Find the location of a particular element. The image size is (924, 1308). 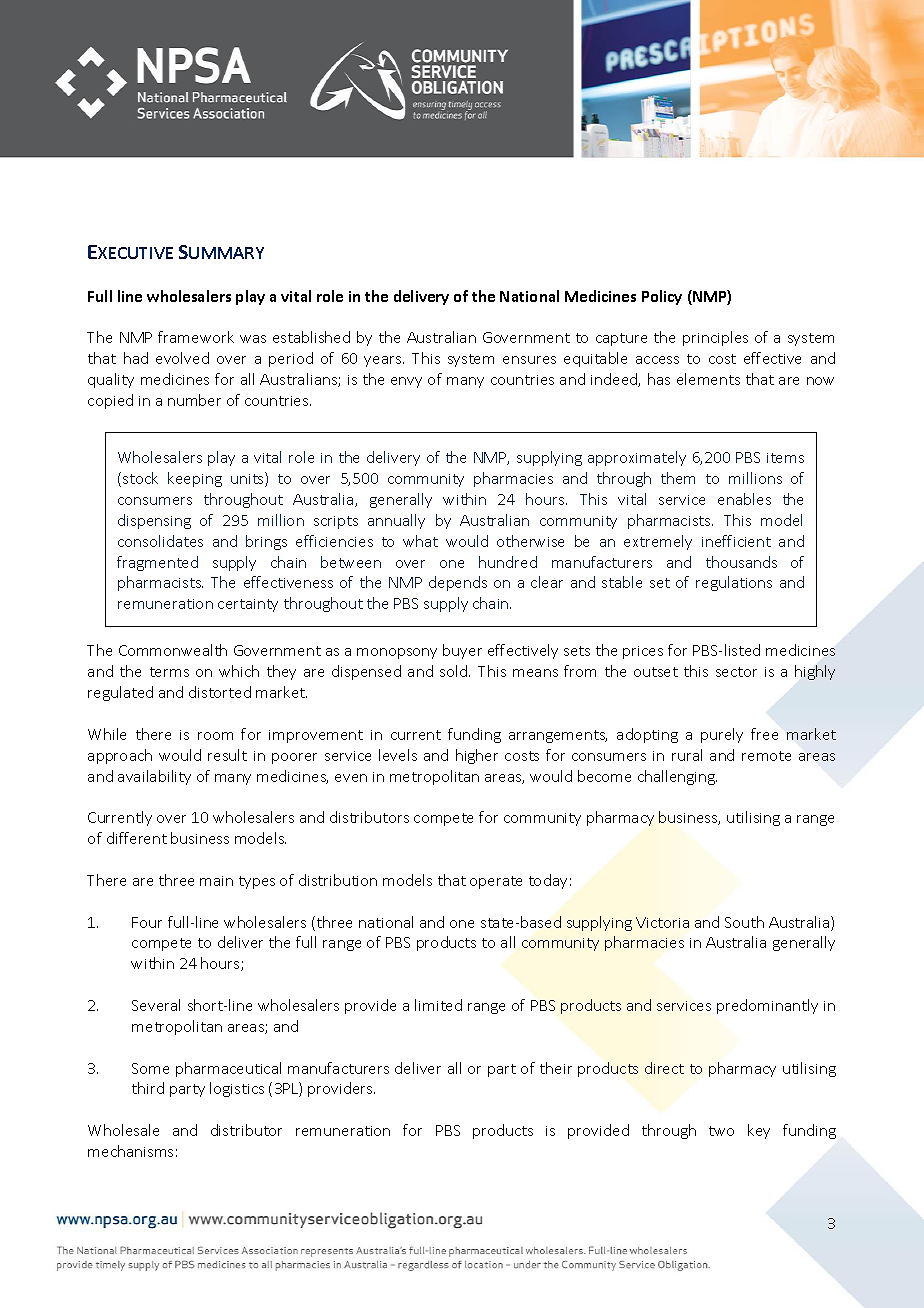

operate is located at coordinates (496, 882).
